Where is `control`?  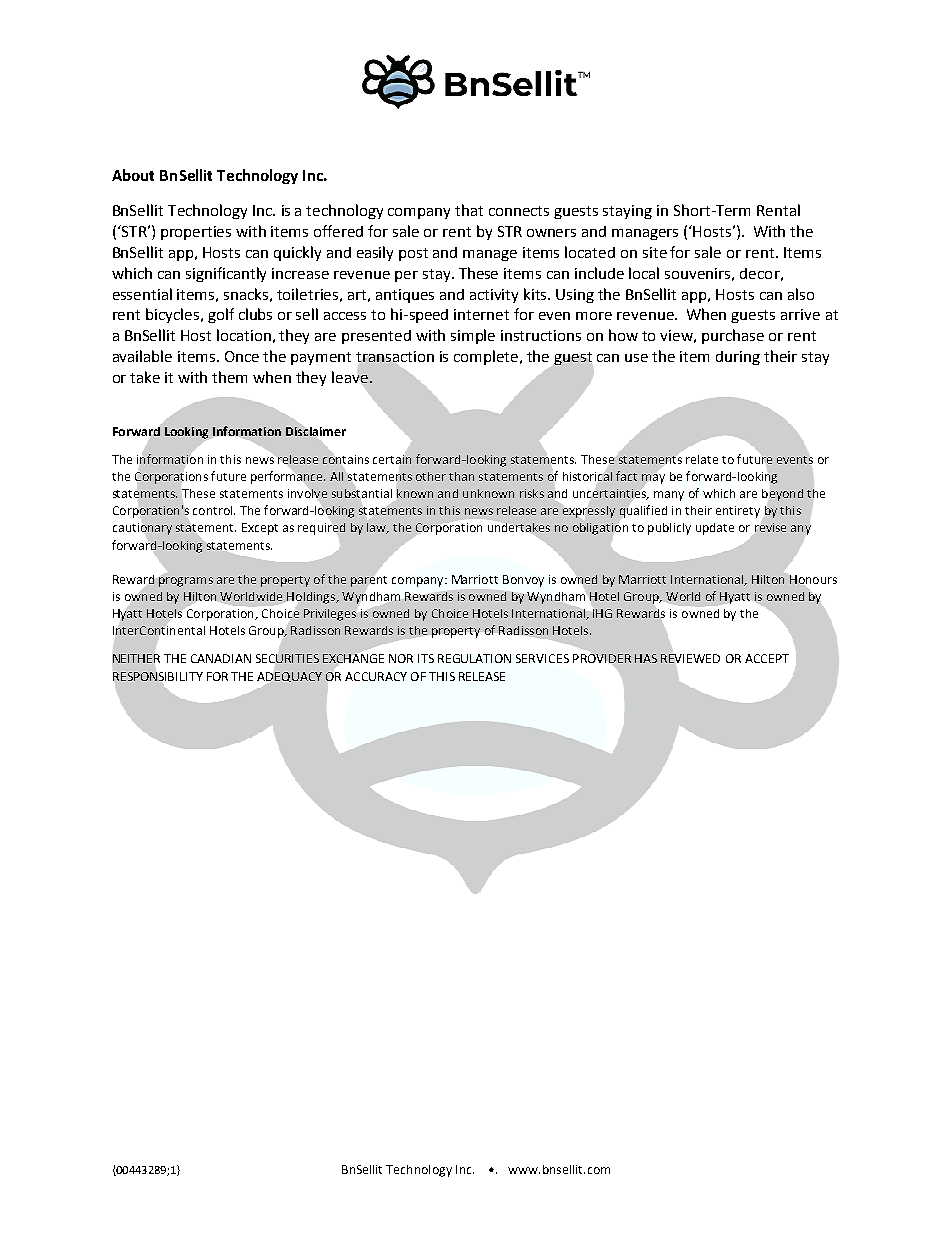
control is located at coordinates (214, 510).
